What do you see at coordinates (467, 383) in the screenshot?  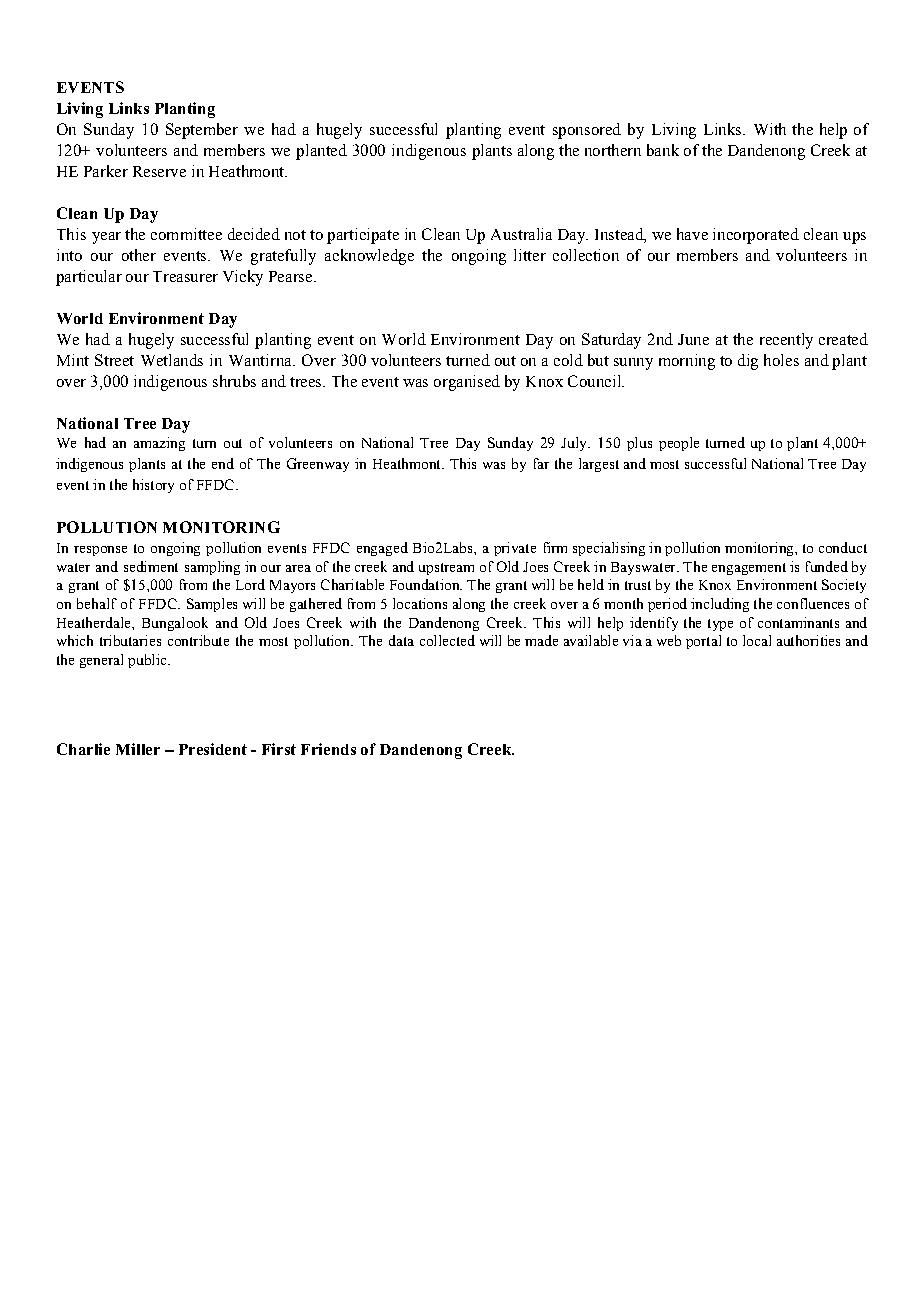 I see `organised` at bounding box center [467, 383].
